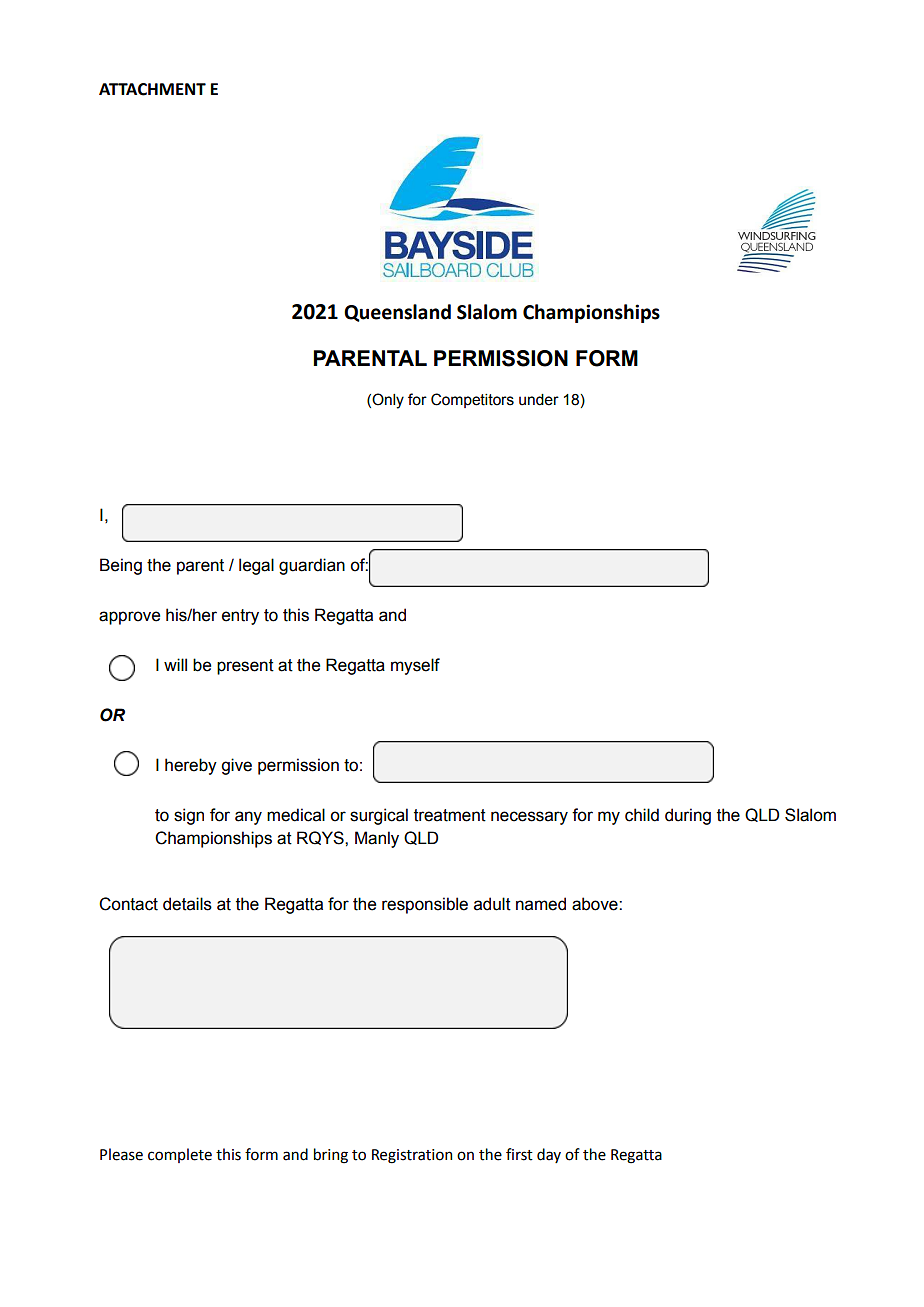  Describe the element at coordinates (539, 400) in the document. I see `under` at that location.
